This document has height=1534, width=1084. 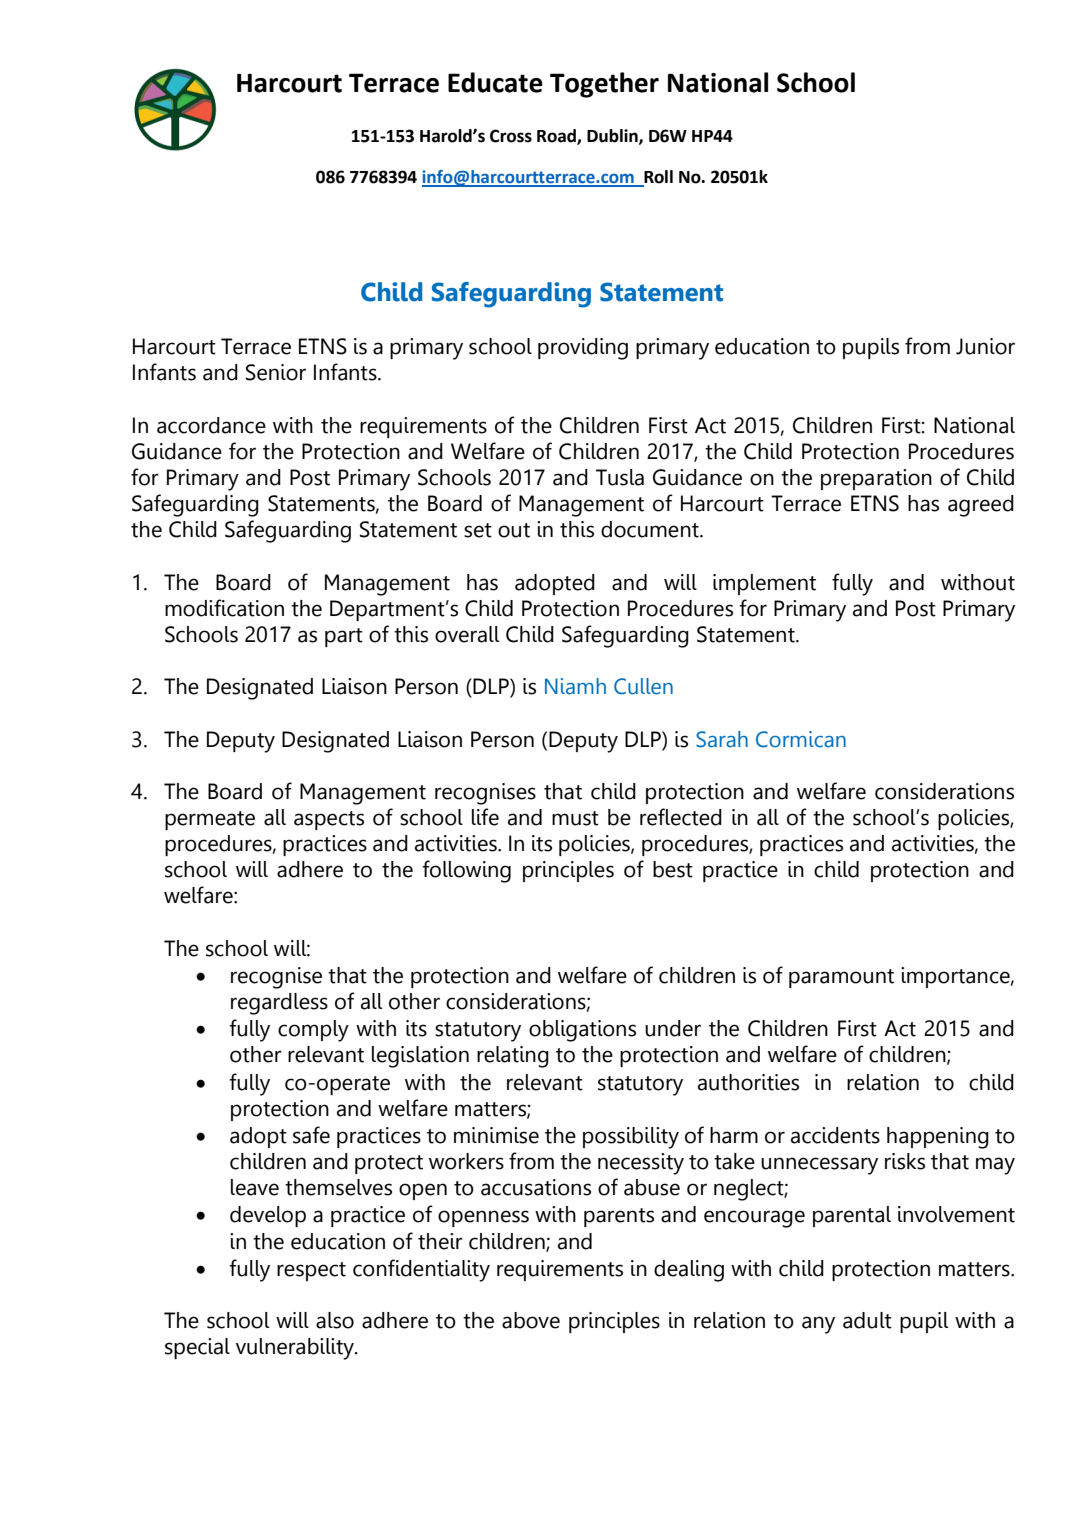 What do you see at coordinates (841, 978) in the document?
I see `paramount` at bounding box center [841, 978].
